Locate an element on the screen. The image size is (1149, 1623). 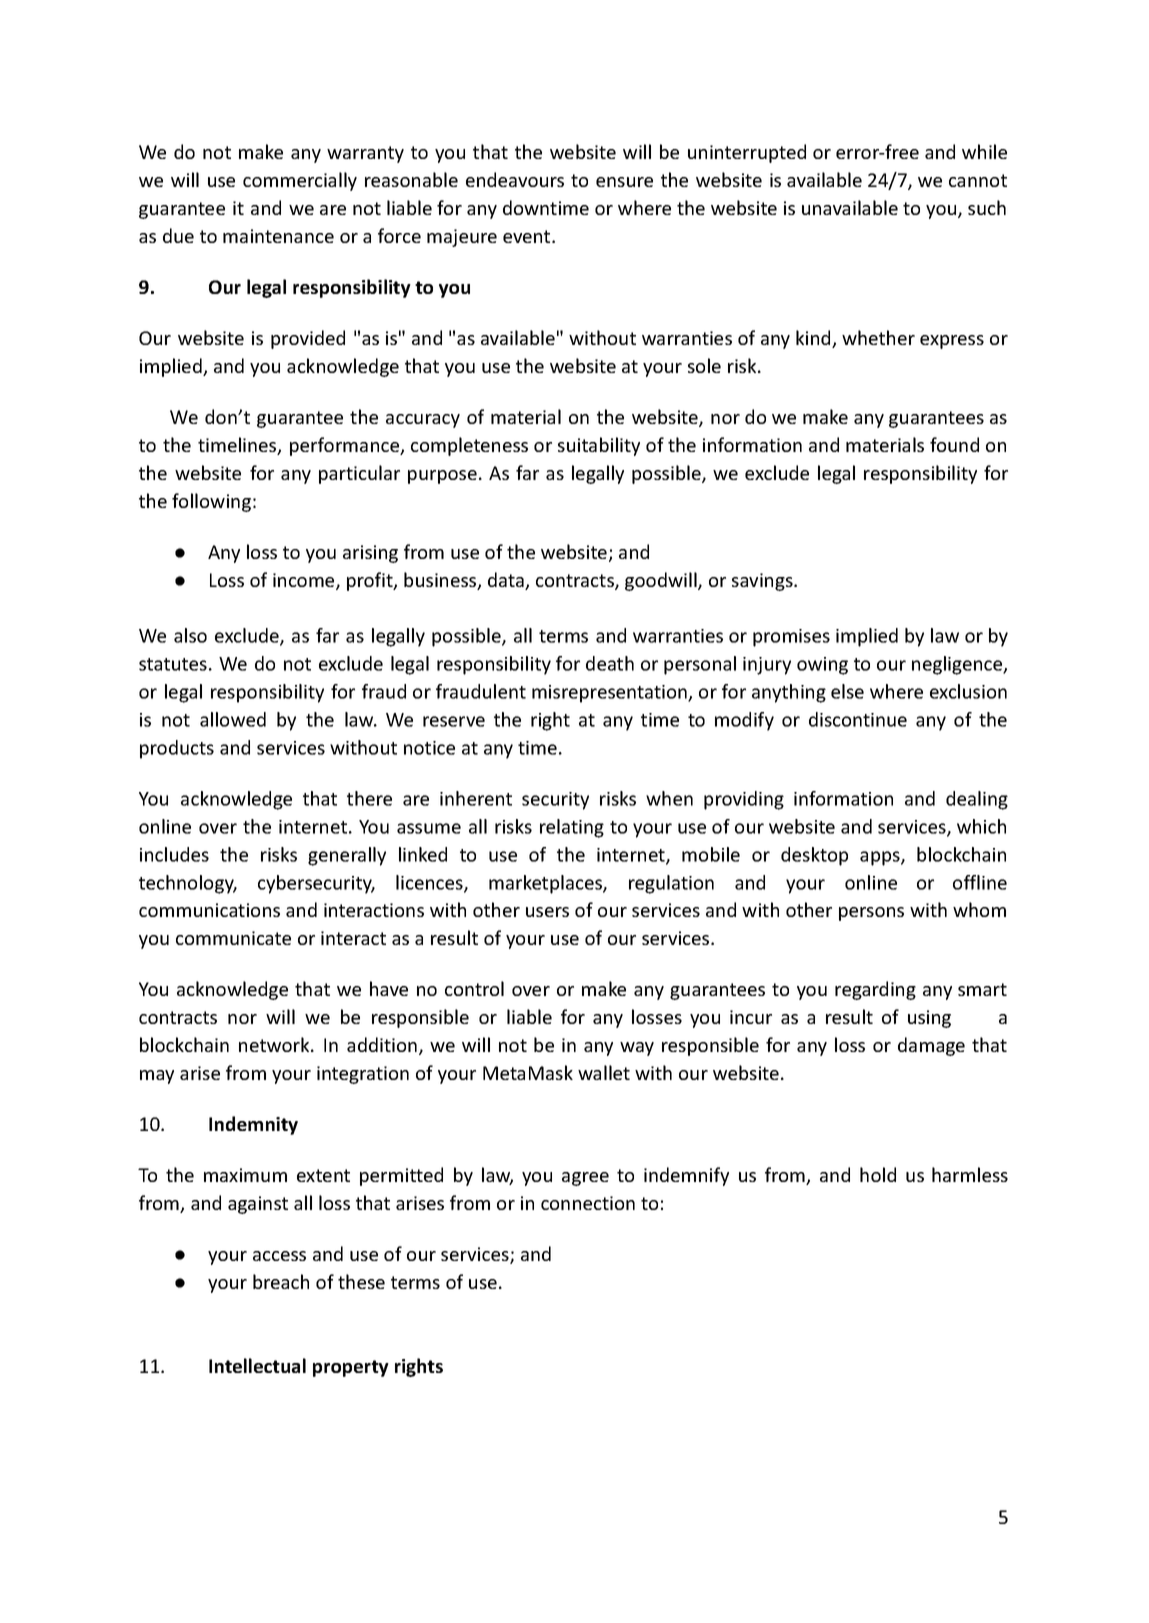
relating is located at coordinates (572, 828).
